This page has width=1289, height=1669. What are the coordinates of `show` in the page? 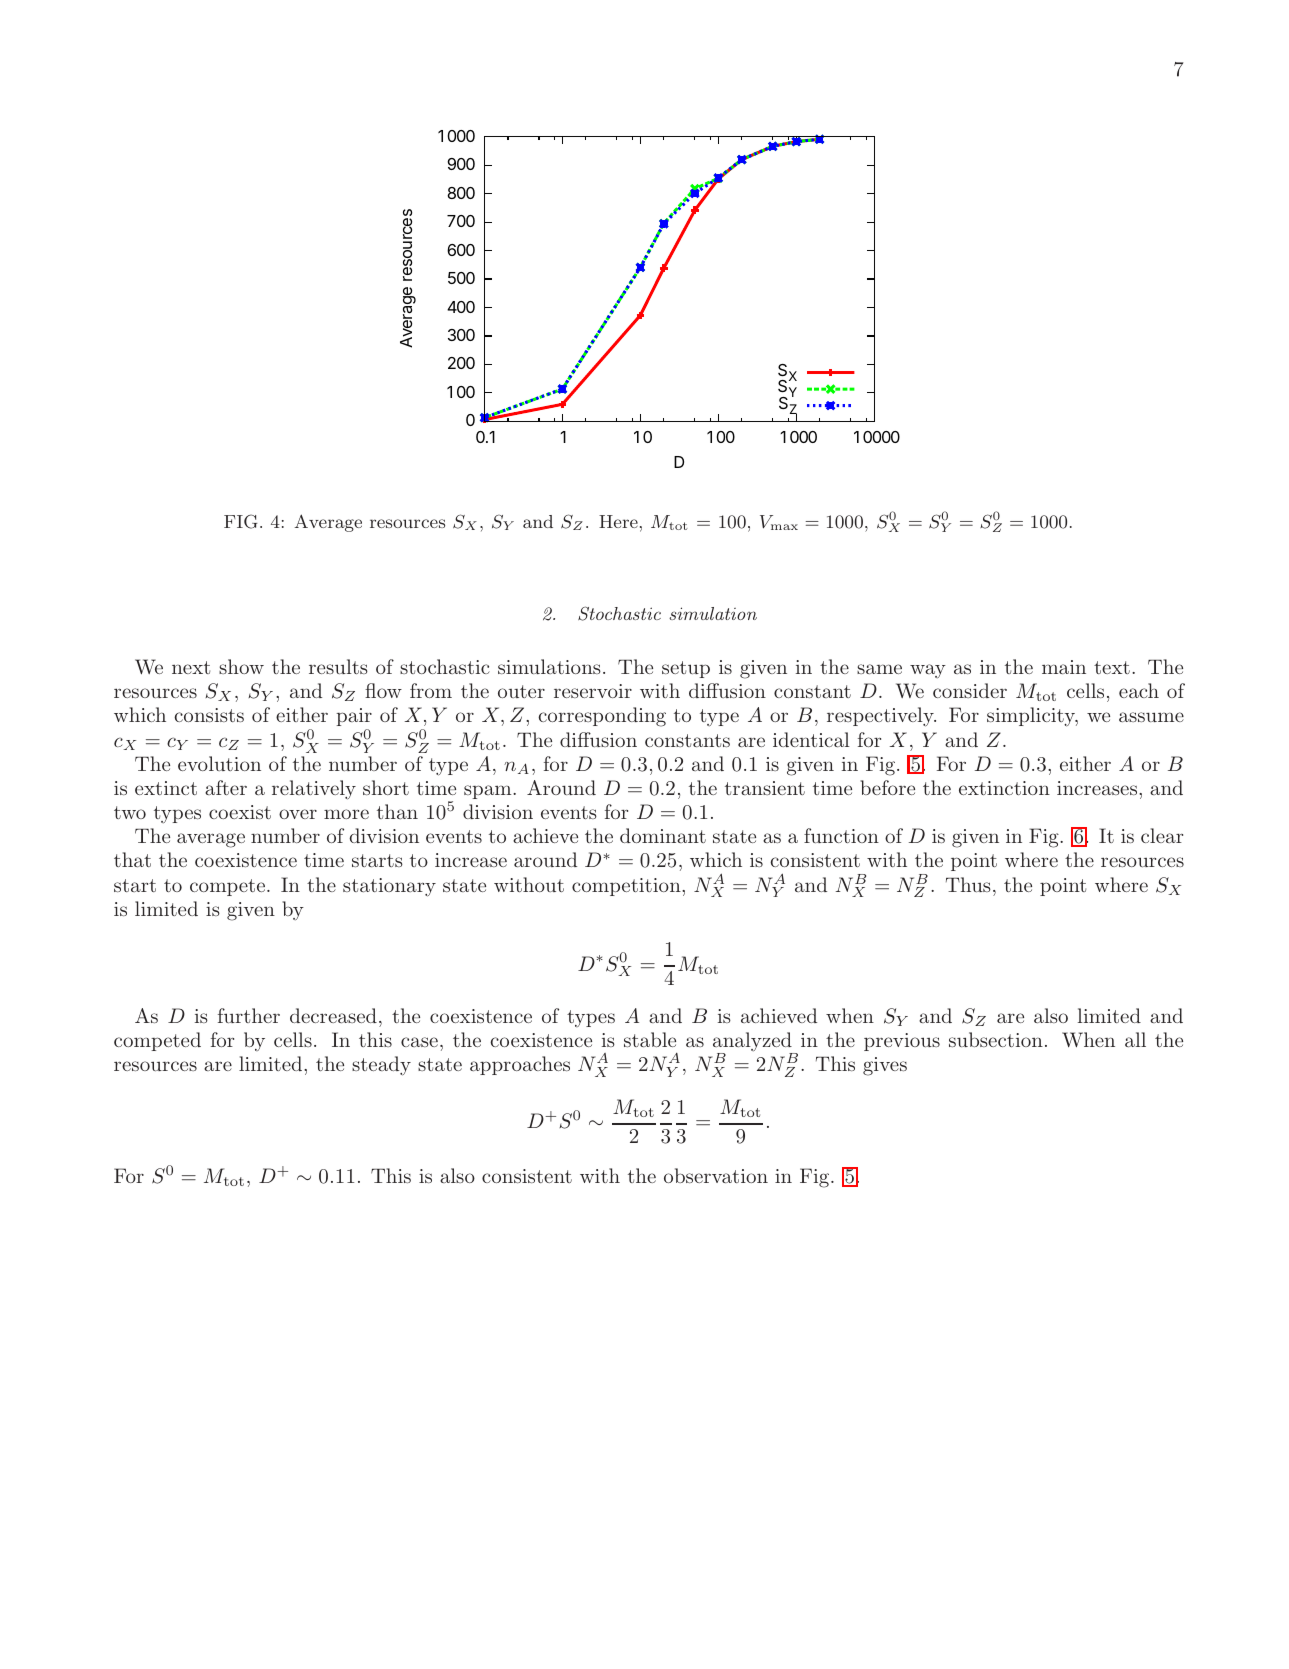 It's located at (241, 666).
